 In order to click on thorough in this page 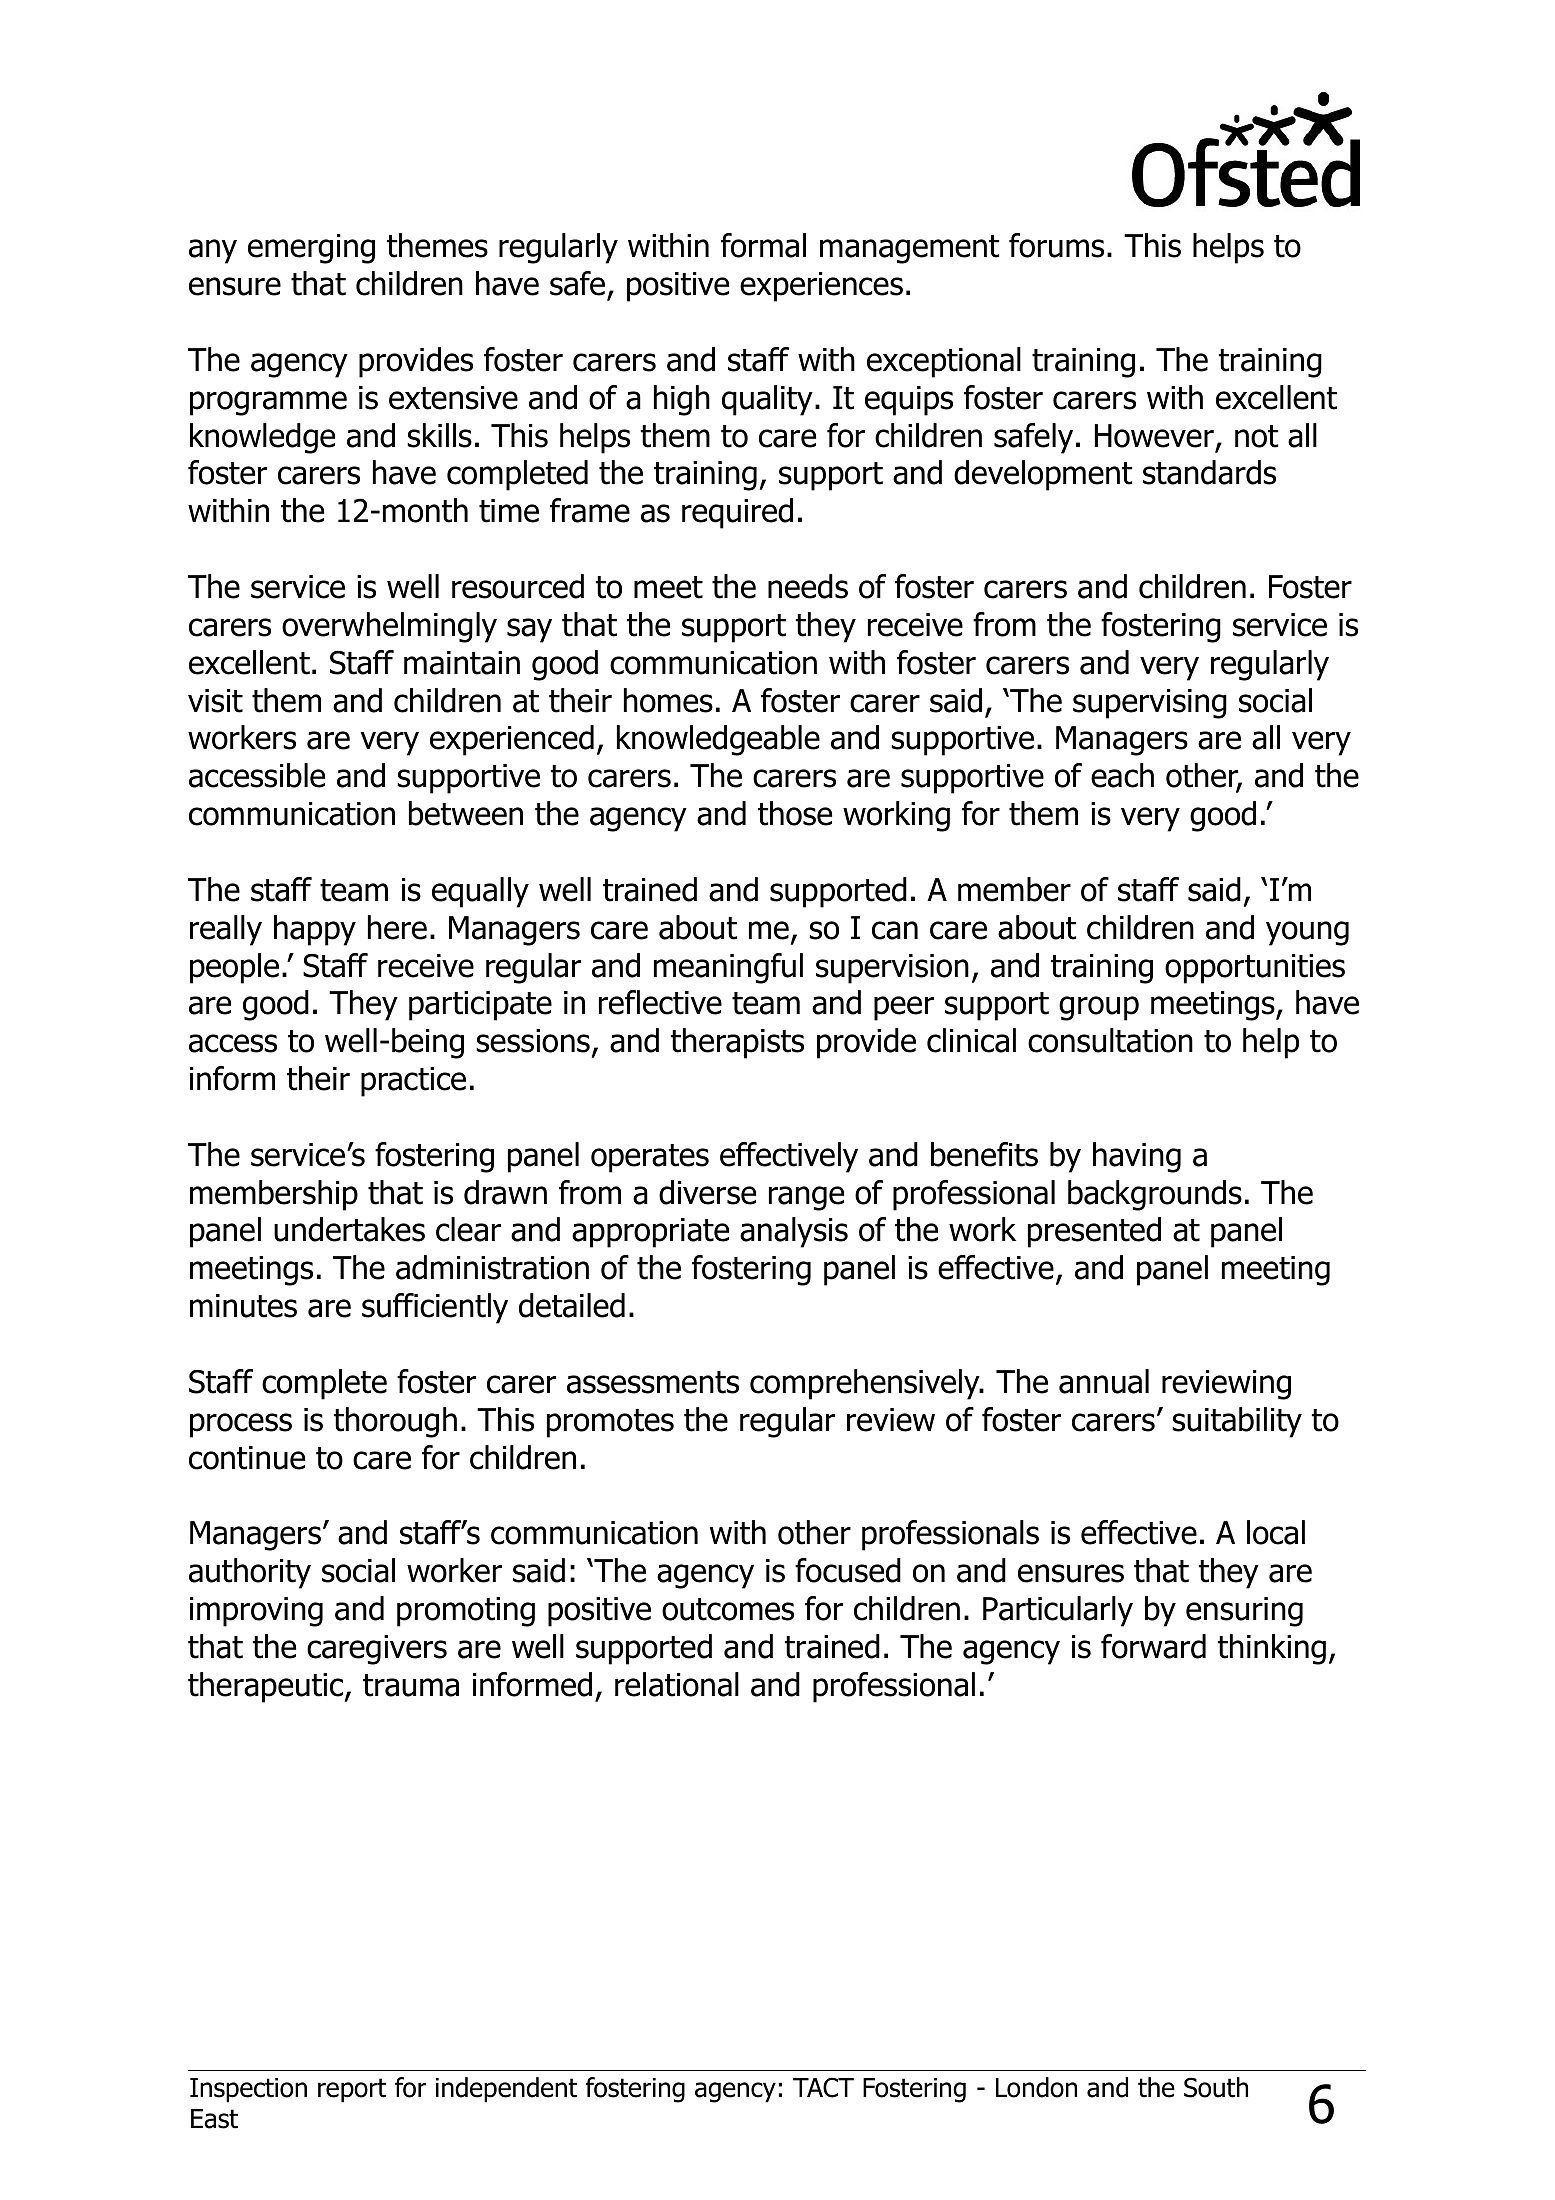, I will do `click(395, 1422)`.
